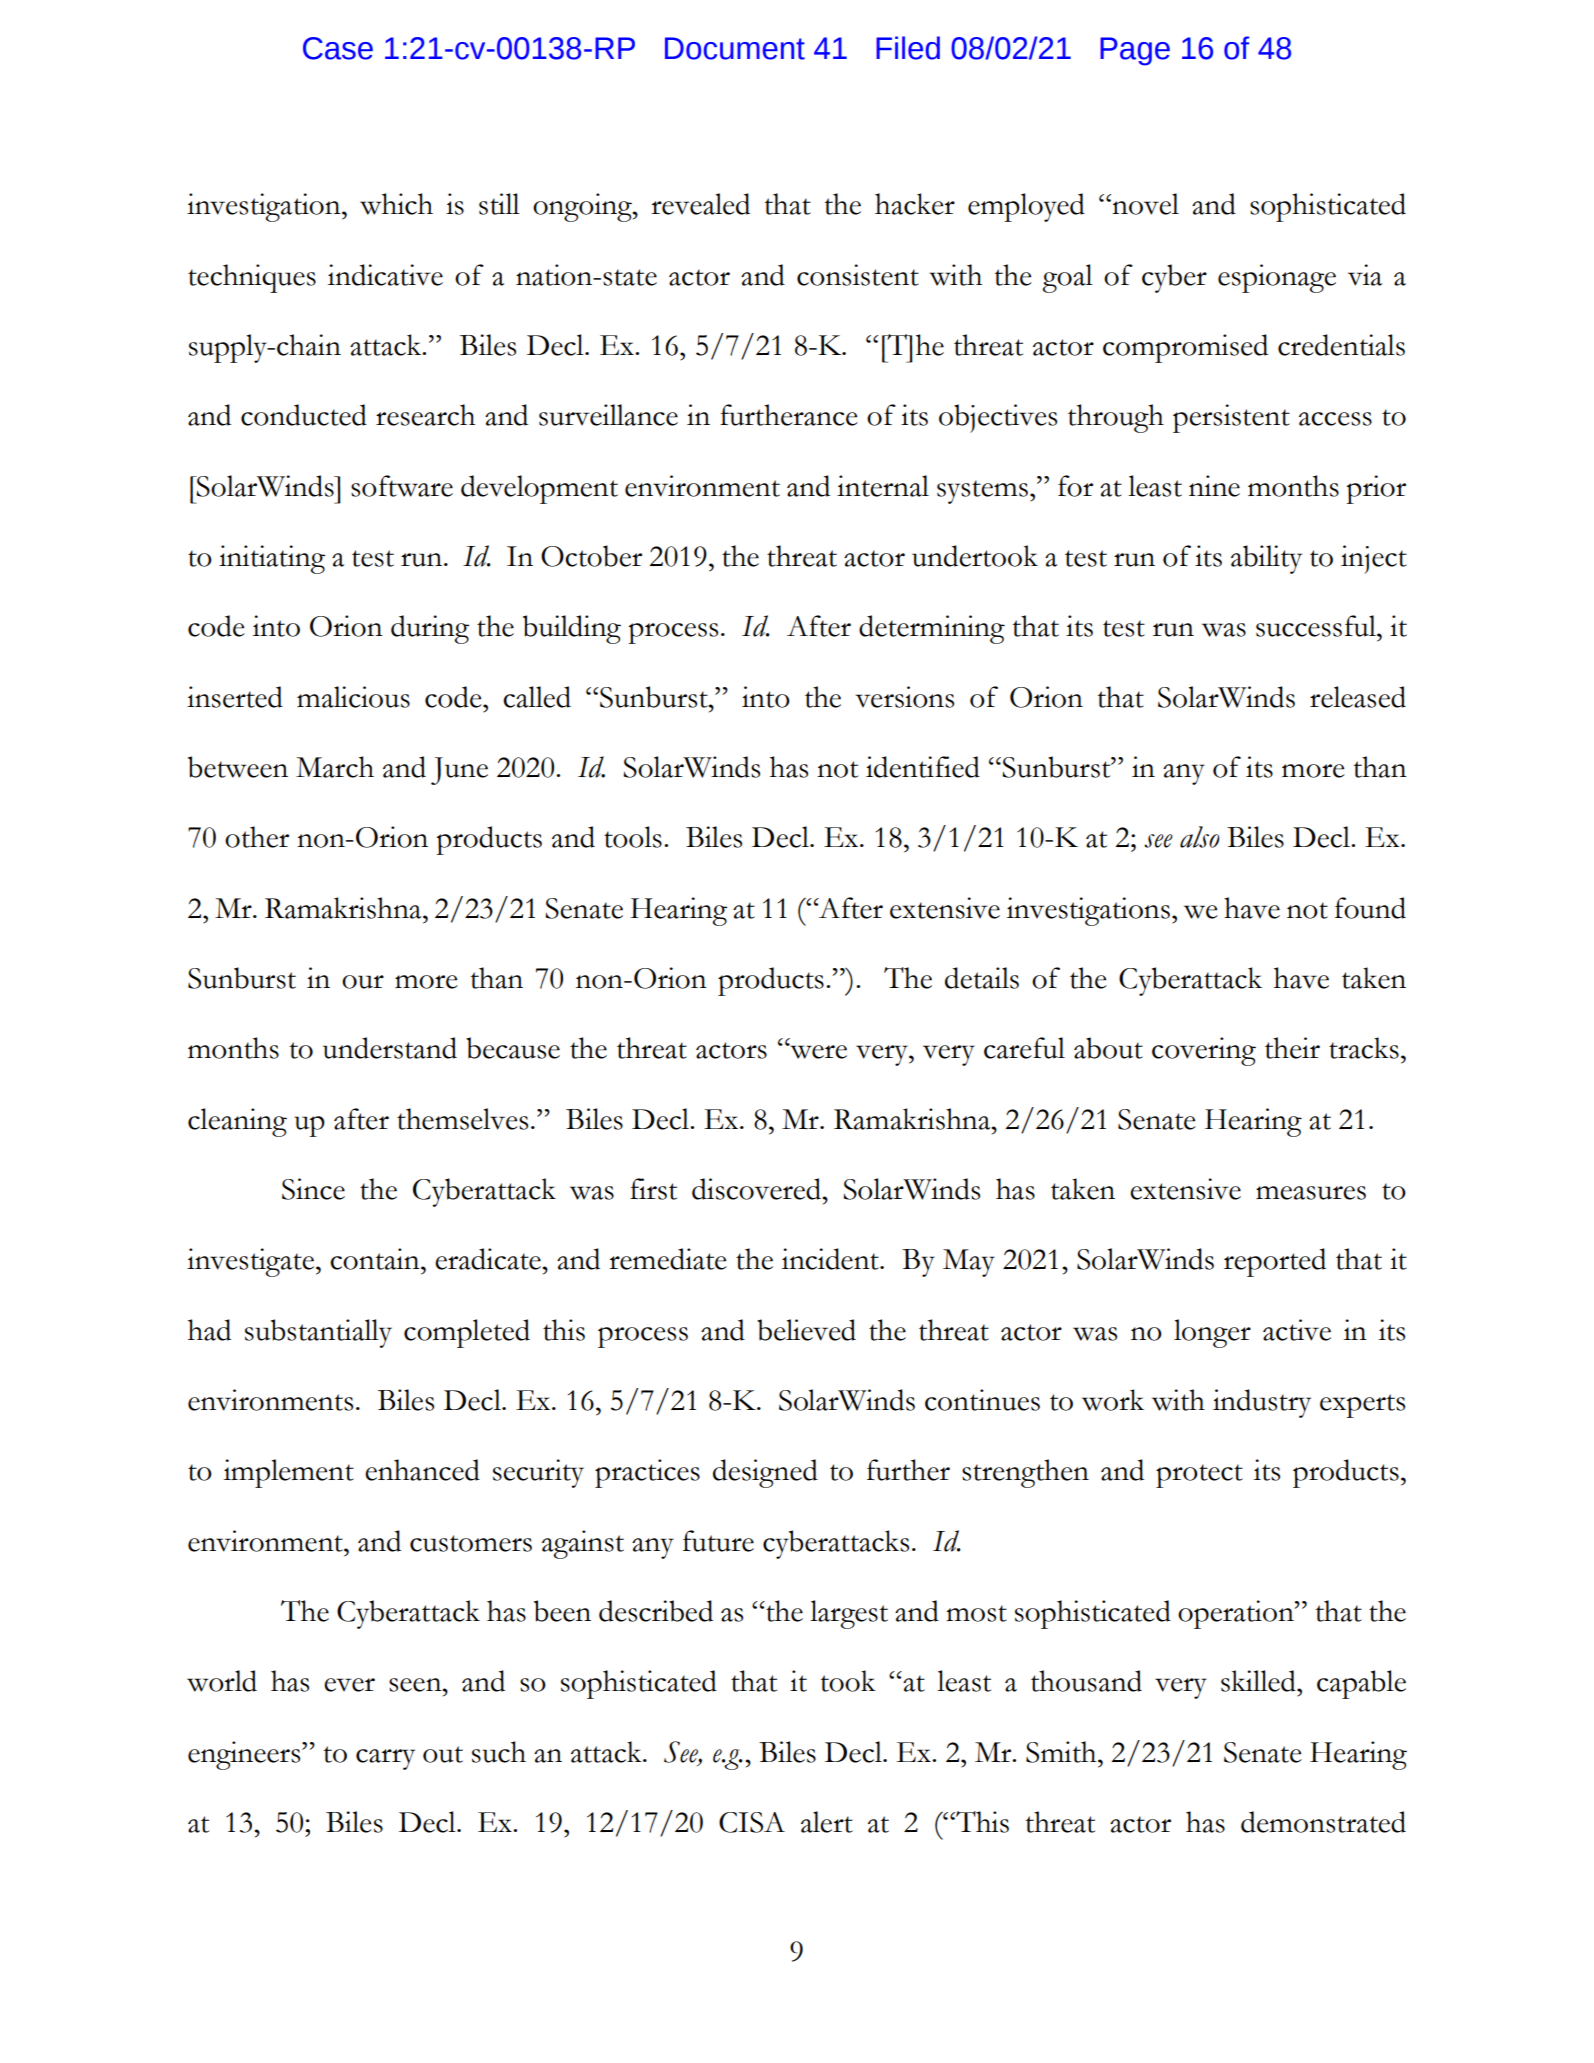 The width and height of the screenshot is (1594, 2063). Describe the element at coordinates (385, 1759) in the screenshot. I see `carry` at that location.
